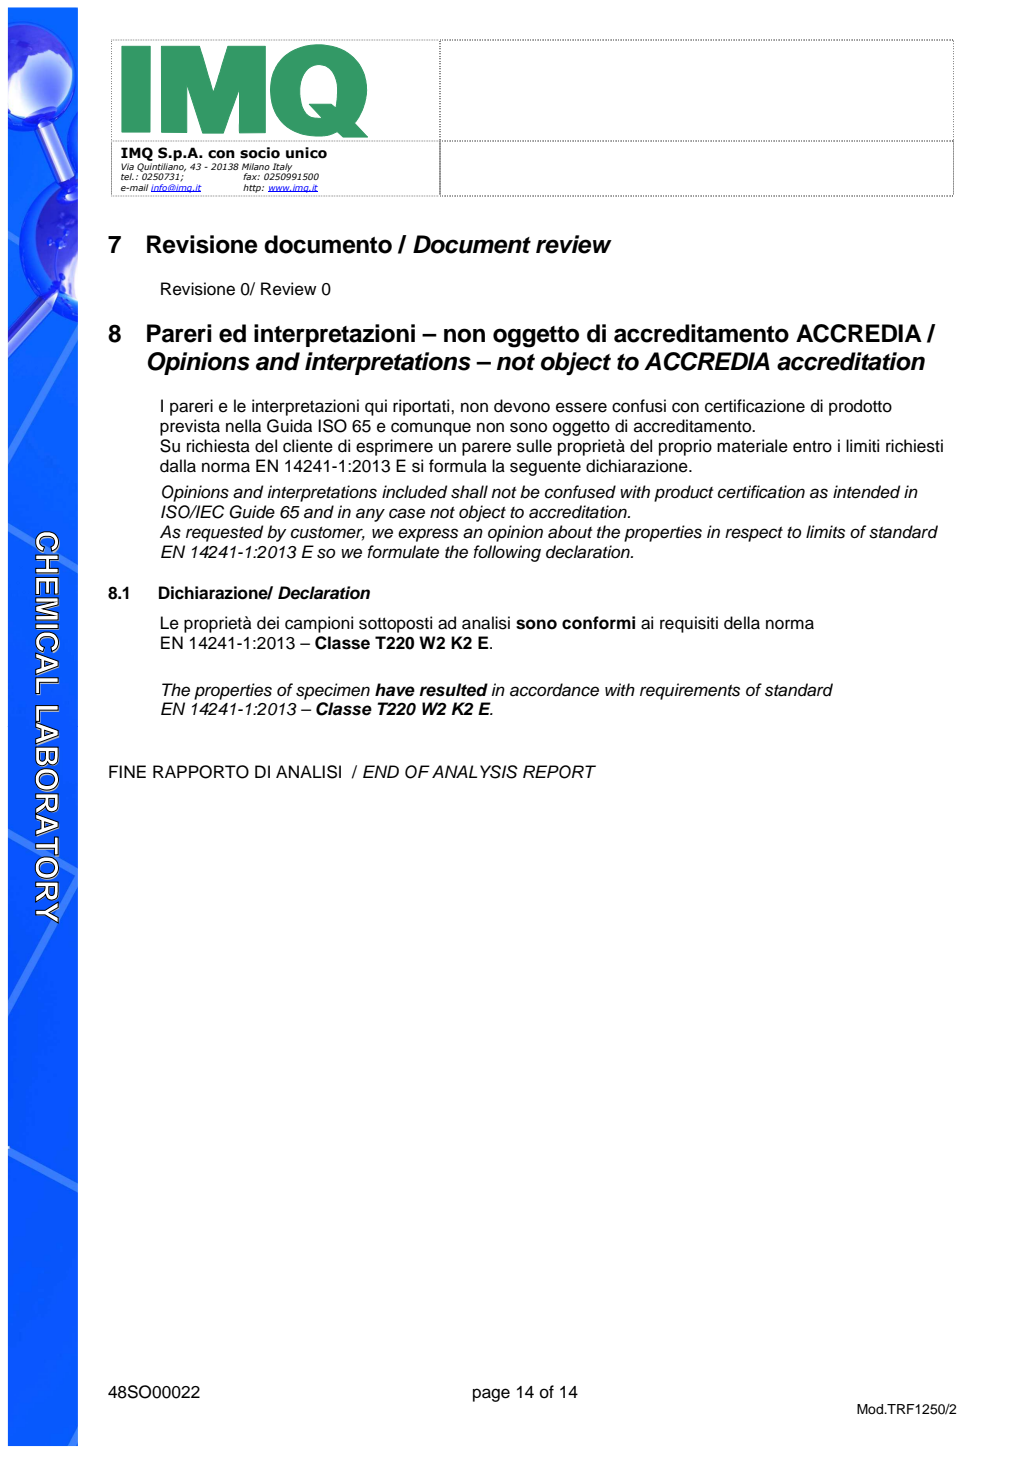 Image resolution: width=1030 pixels, height=1457 pixels. I want to click on REPORT, so click(559, 772).
